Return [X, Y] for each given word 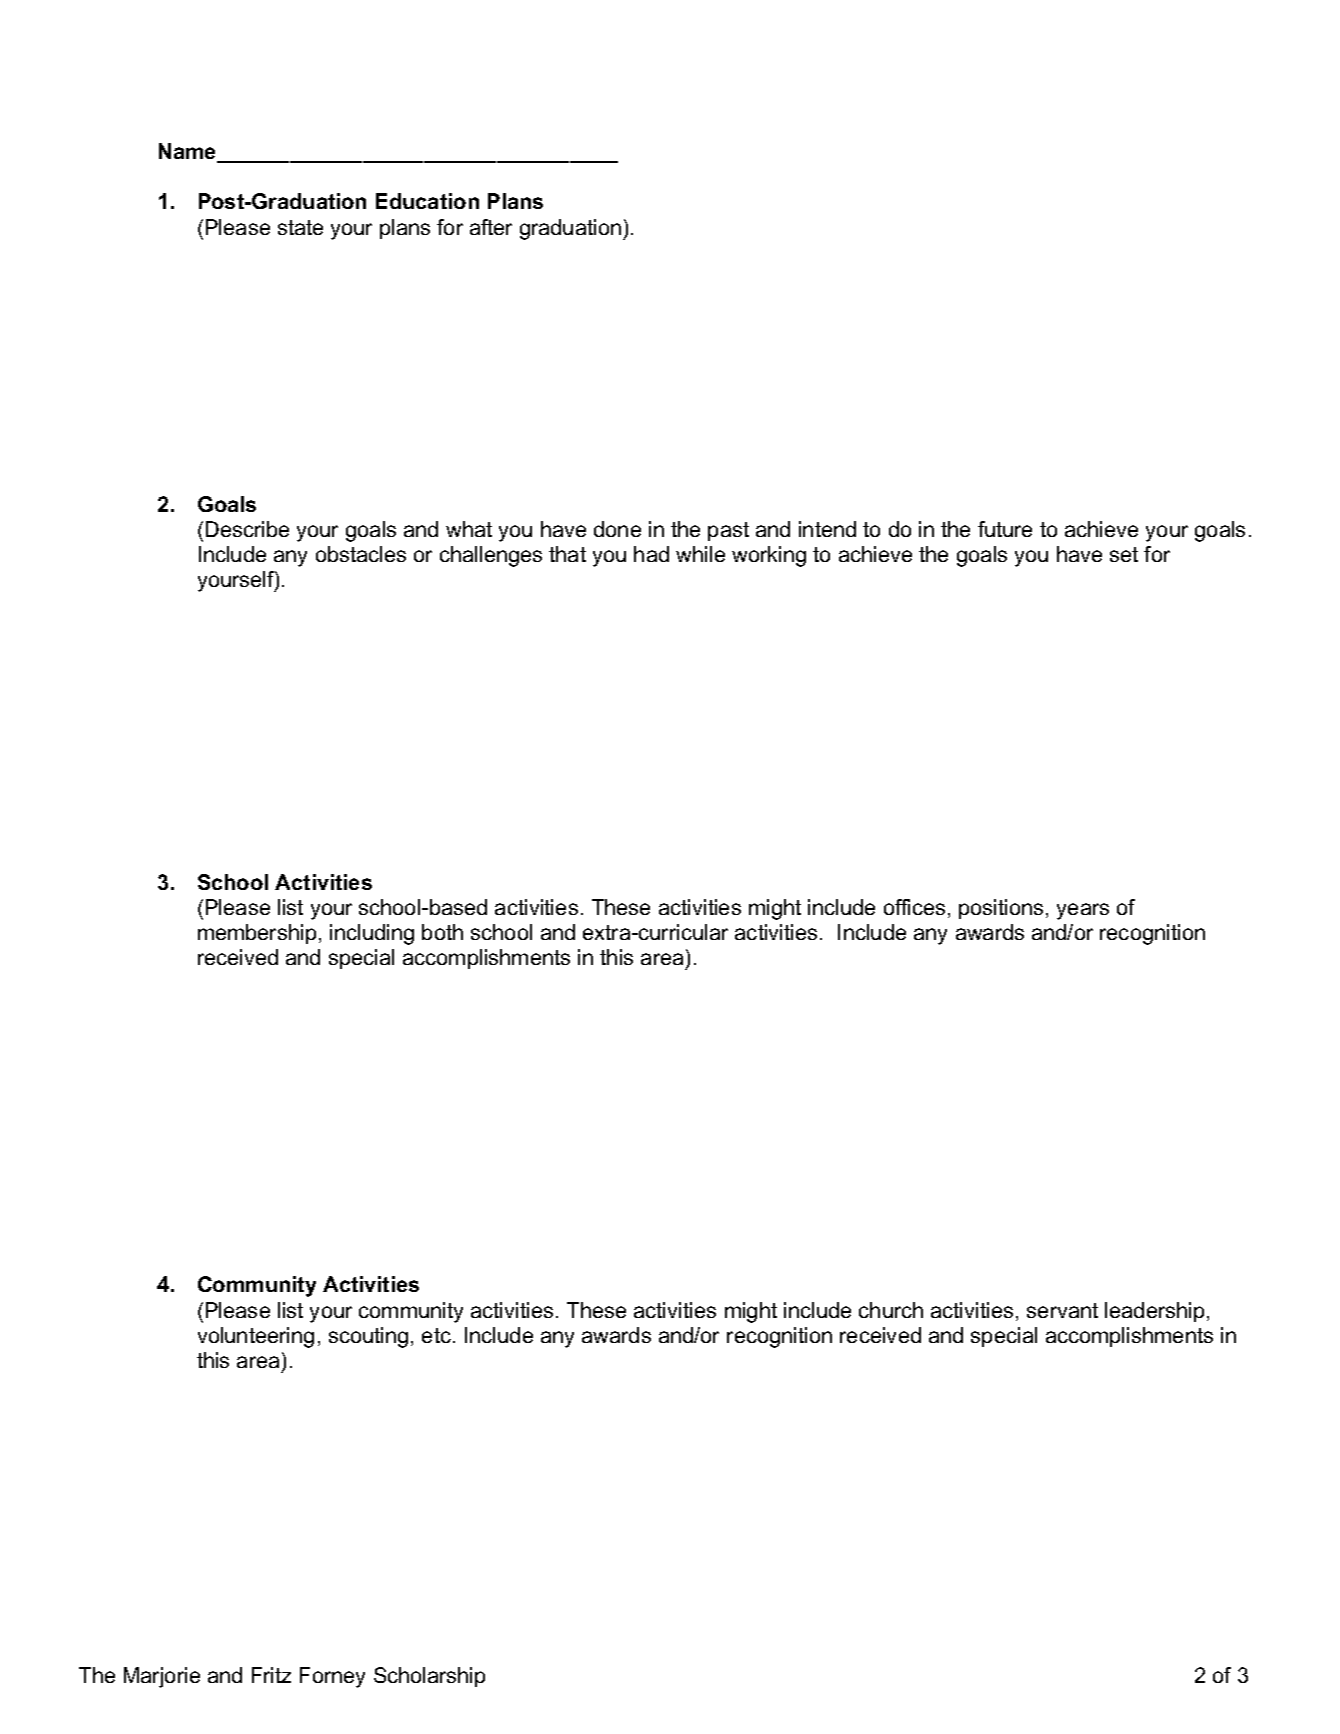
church [891, 1310]
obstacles [361, 554]
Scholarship [429, 1677]
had [651, 554]
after [491, 227]
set [1124, 554]
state [300, 227]
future [1005, 529]
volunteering [256, 1337]
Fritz [271, 1675]
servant [1062, 1310]
